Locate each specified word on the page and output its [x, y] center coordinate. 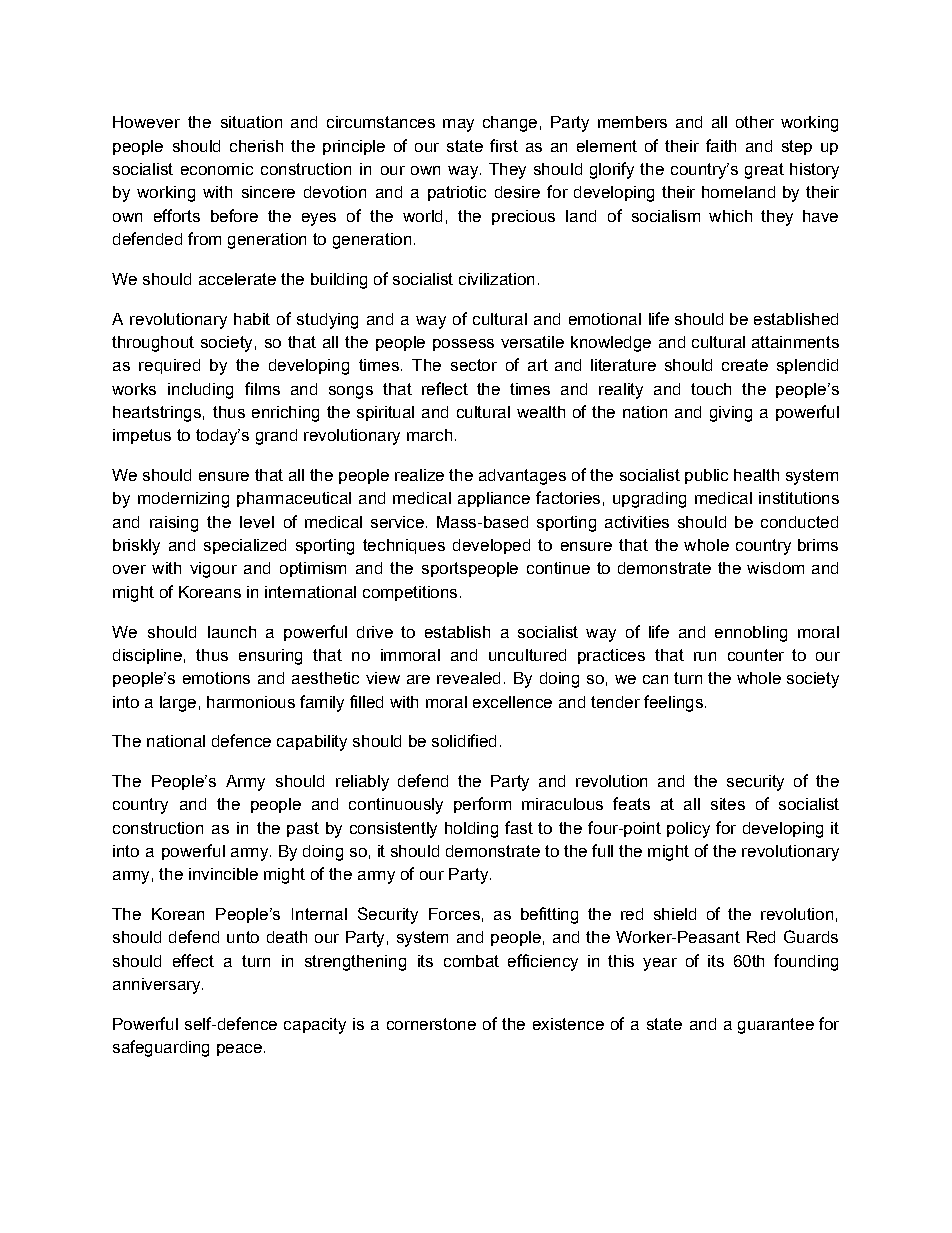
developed [491, 546]
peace [239, 1050]
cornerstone [431, 1024]
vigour [213, 570]
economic [217, 169]
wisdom [775, 568]
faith [721, 145]
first [504, 145]
